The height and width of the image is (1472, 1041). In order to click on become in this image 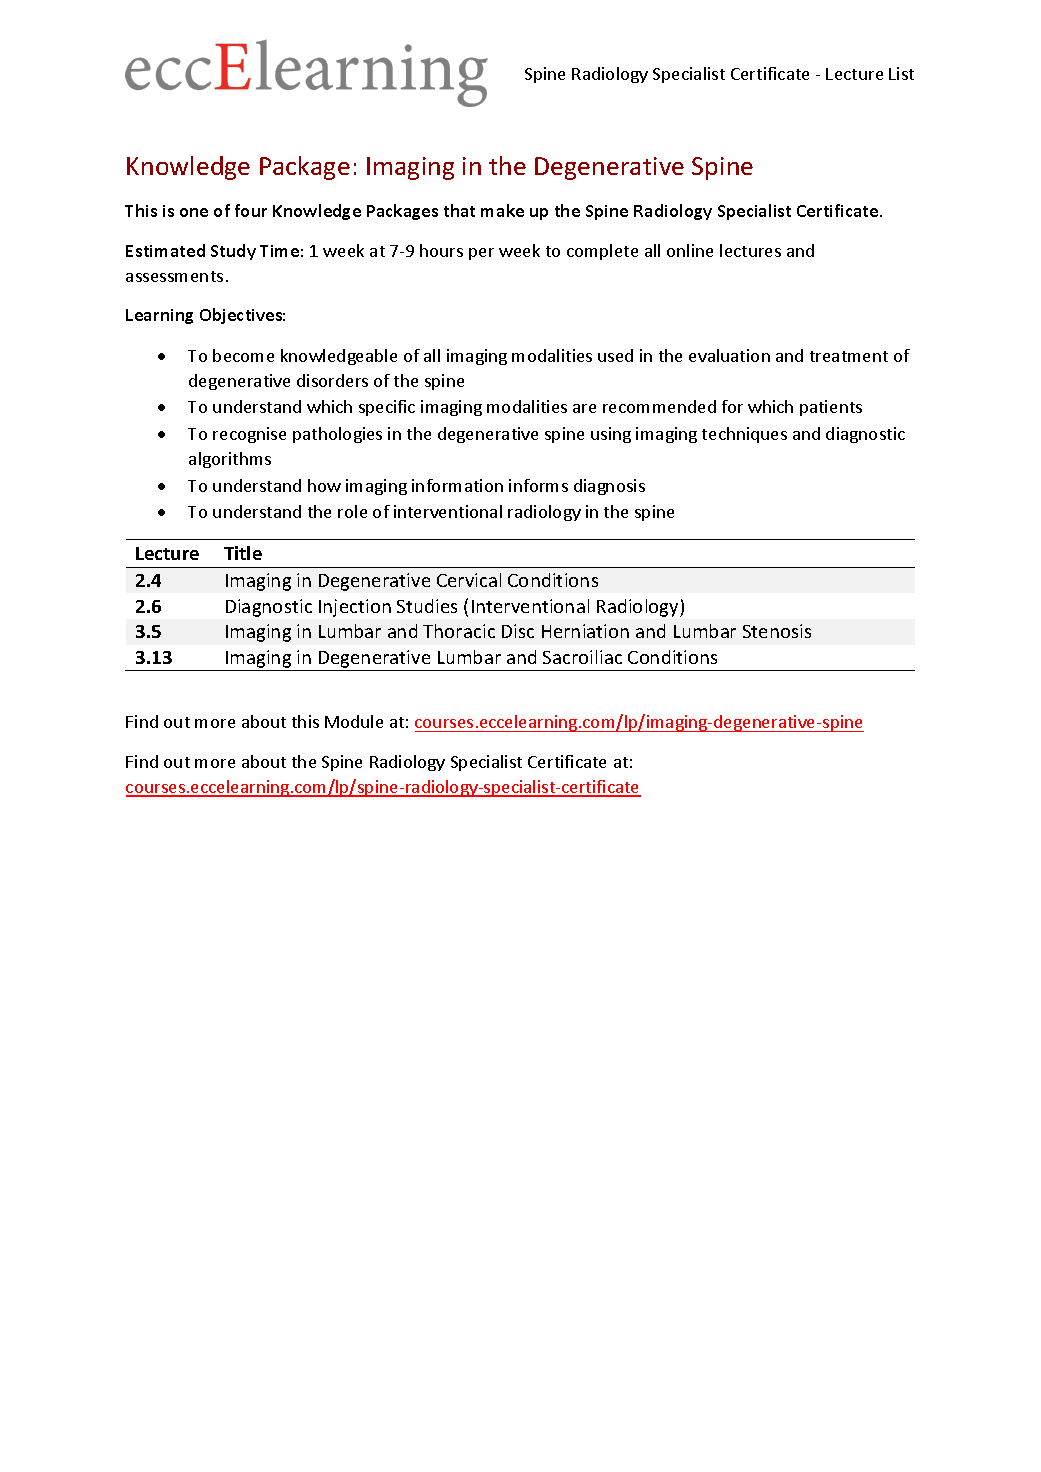, I will do `click(243, 355)`.
